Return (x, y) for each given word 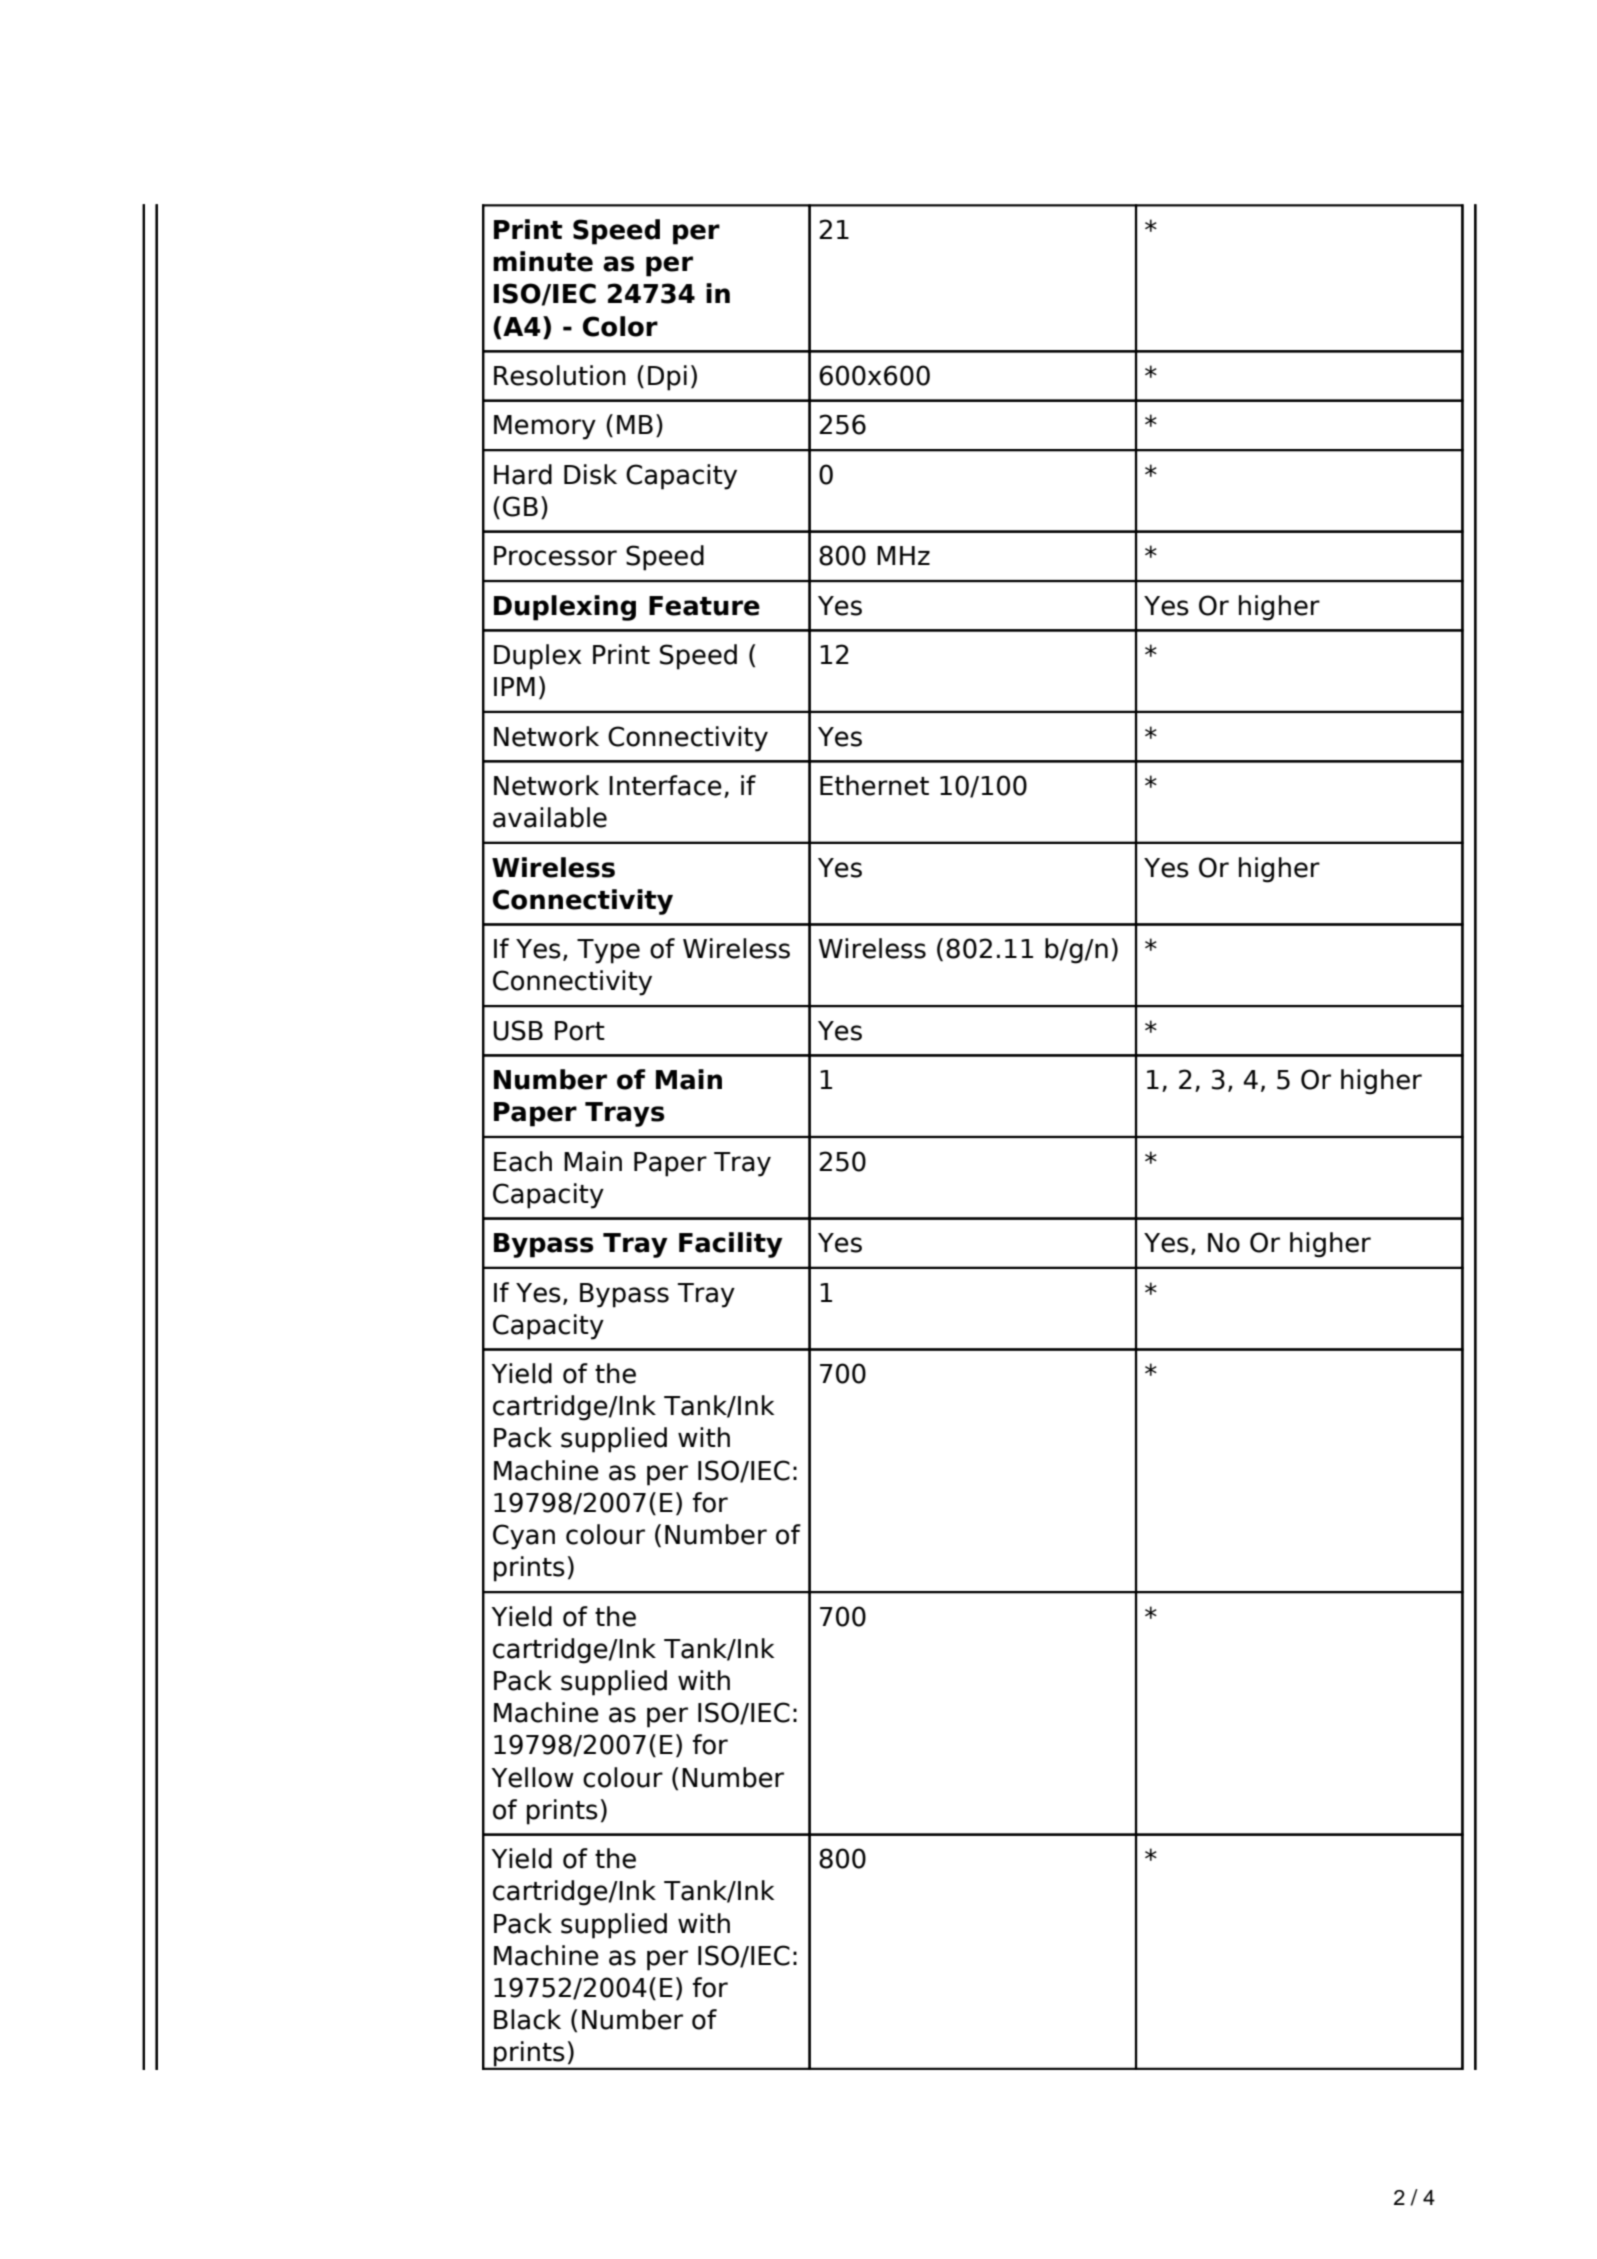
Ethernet (874, 785)
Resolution (560, 375)
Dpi (667, 378)
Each (523, 1161)
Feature (704, 606)
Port (580, 1031)
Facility (731, 1245)
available (550, 817)
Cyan (524, 1537)
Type (608, 951)
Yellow (532, 1777)
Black (527, 2019)
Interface (665, 785)
